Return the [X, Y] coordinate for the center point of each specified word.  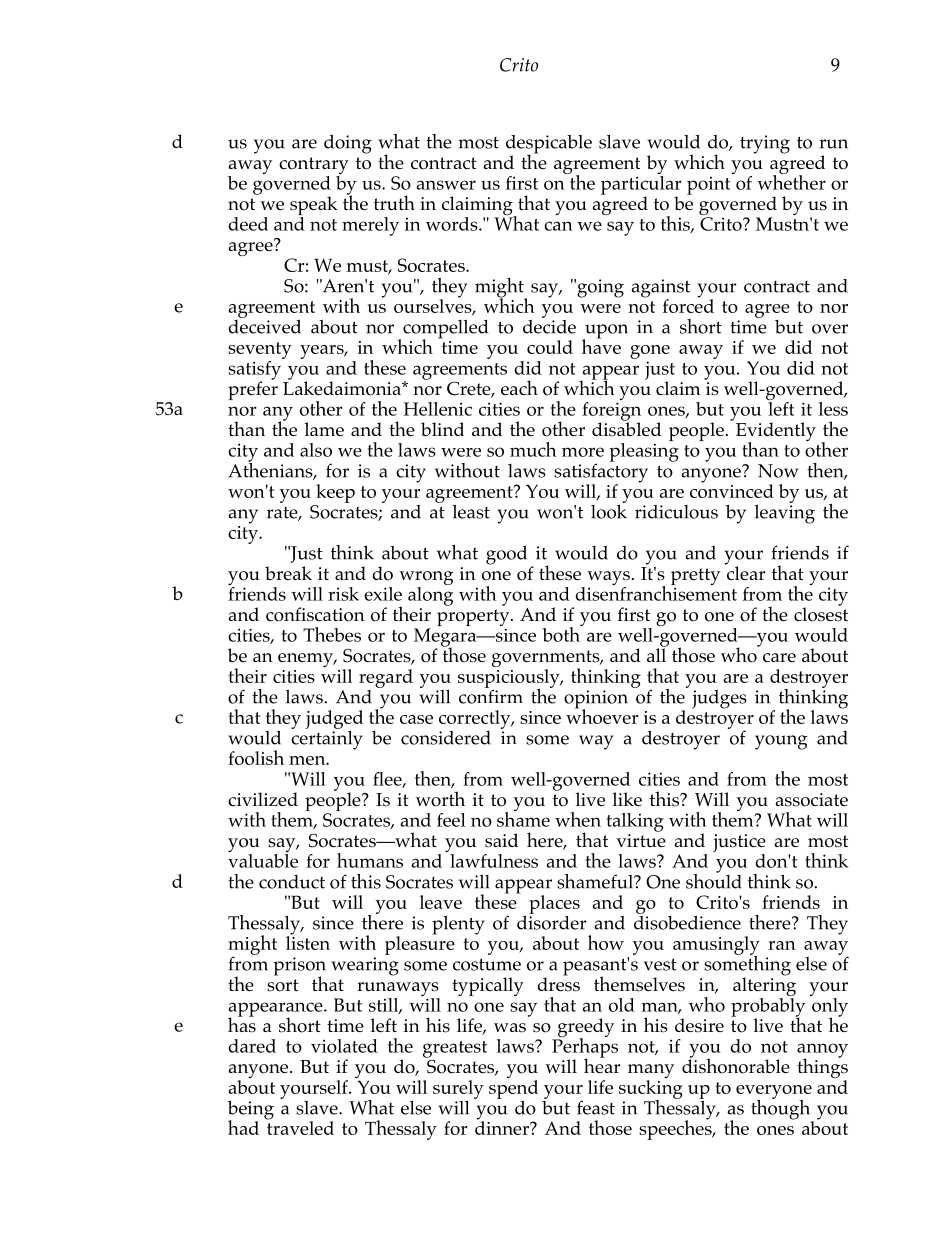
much [533, 449]
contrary [314, 167]
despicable [549, 145]
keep [335, 493]
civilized [263, 799]
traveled [300, 1127]
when [578, 819]
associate [812, 800]
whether [791, 181]
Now [778, 471]
